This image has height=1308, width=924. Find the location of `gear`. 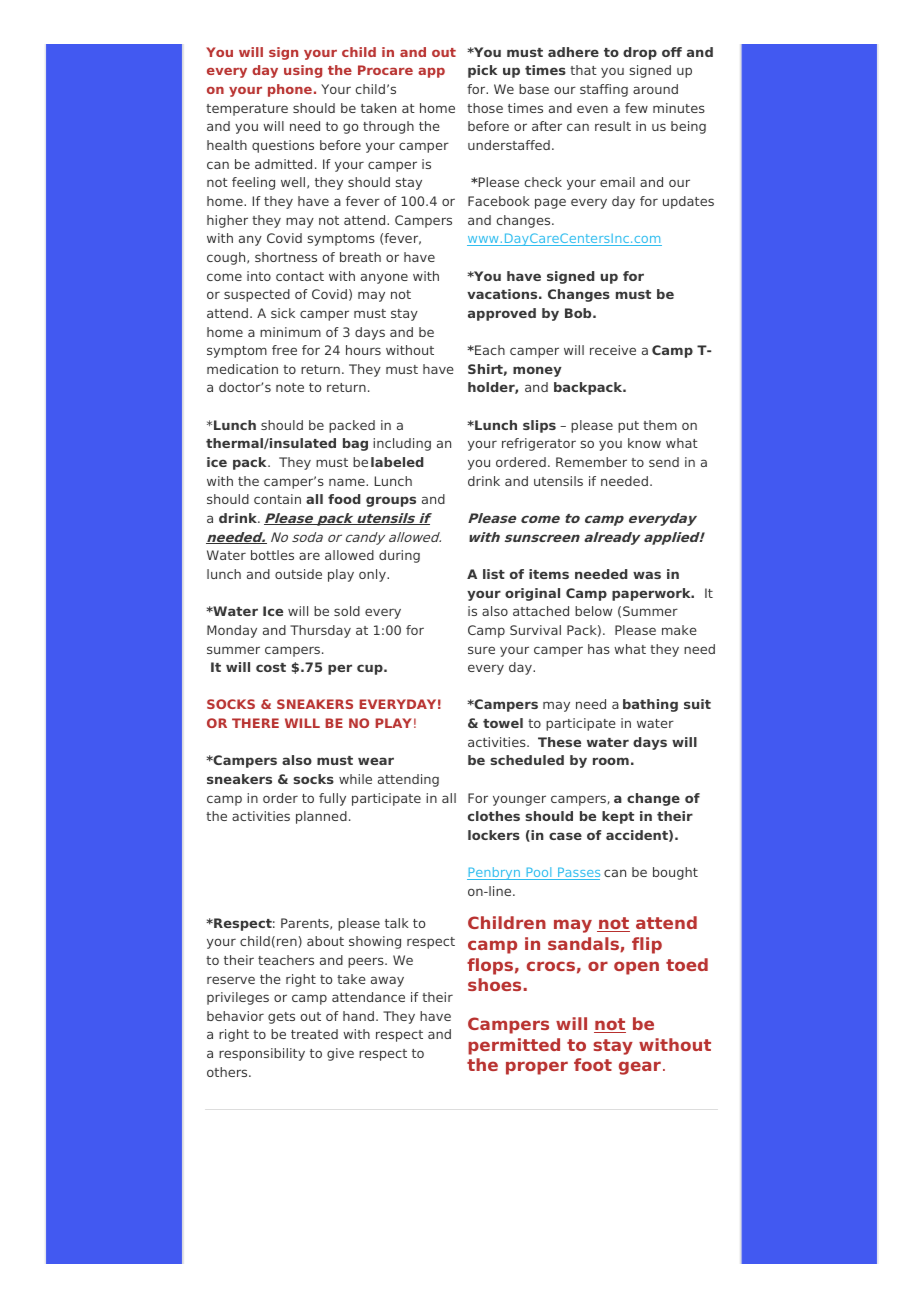

gear is located at coordinates (640, 1068).
